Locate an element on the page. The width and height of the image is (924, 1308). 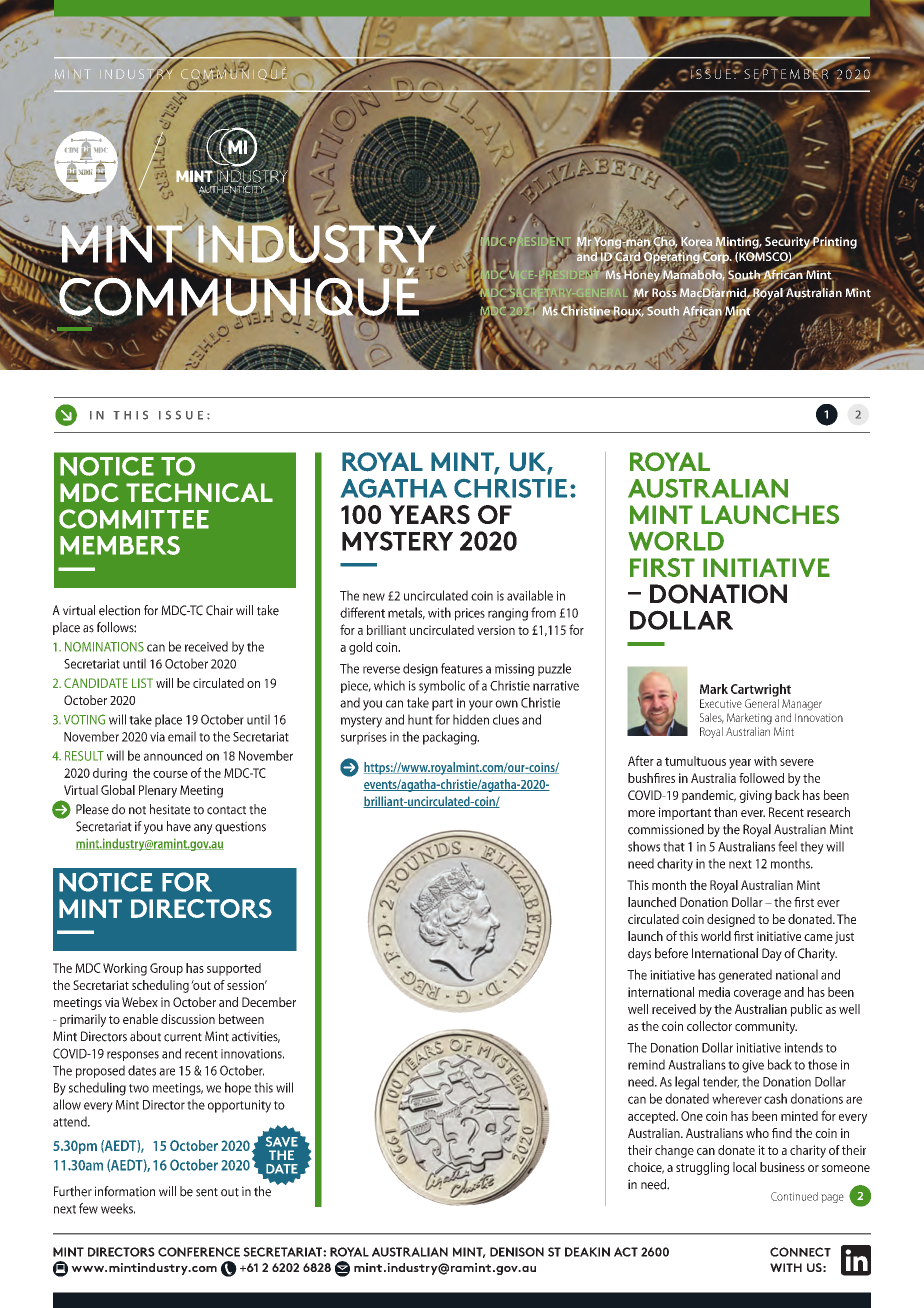
followed is located at coordinates (761, 778).
